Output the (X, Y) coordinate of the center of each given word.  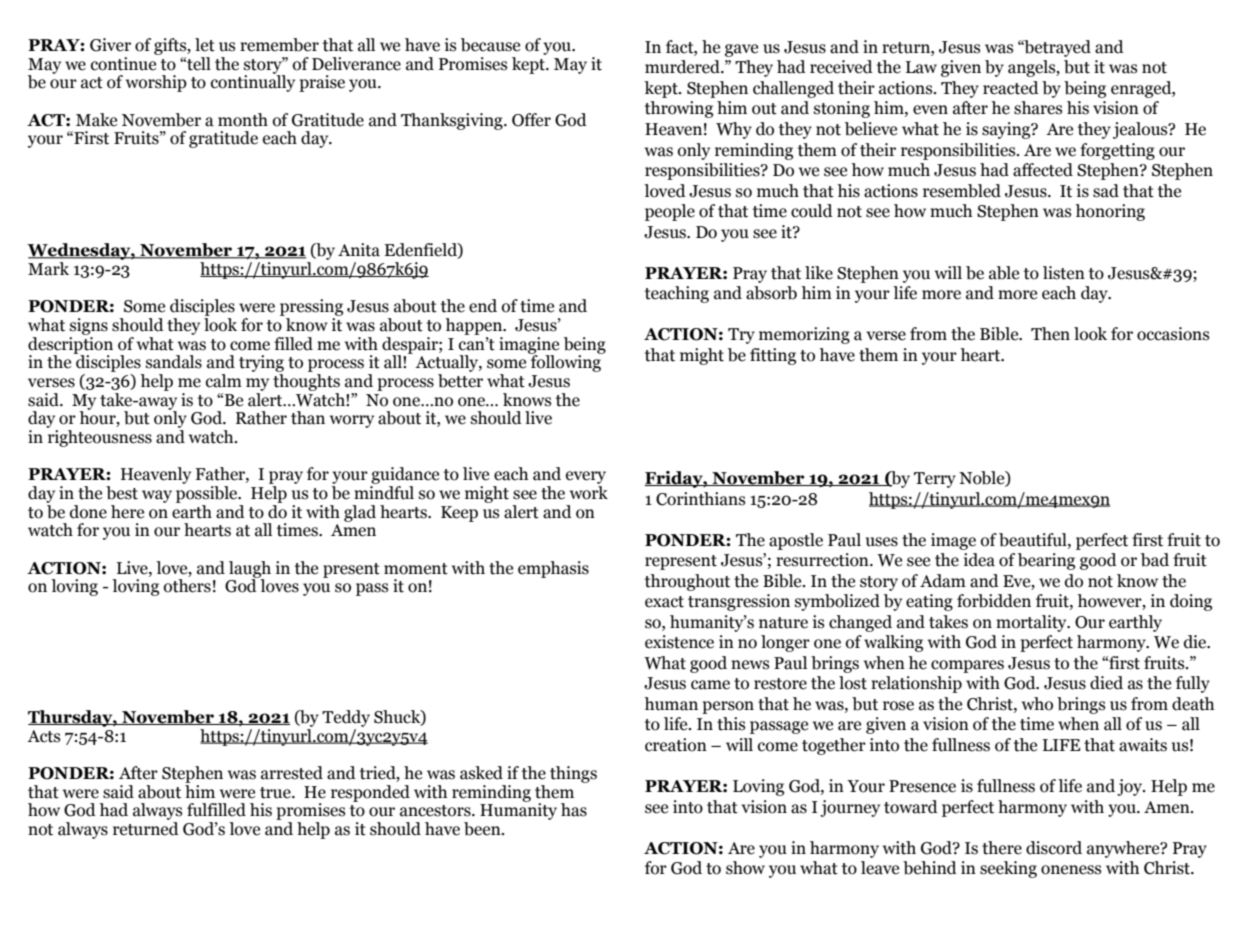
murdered (683, 67)
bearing (1046, 561)
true (276, 793)
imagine (529, 346)
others (187, 586)
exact (664, 602)
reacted (1011, 88)
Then (1050, 334)
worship (156, 83)
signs (89, 326)
